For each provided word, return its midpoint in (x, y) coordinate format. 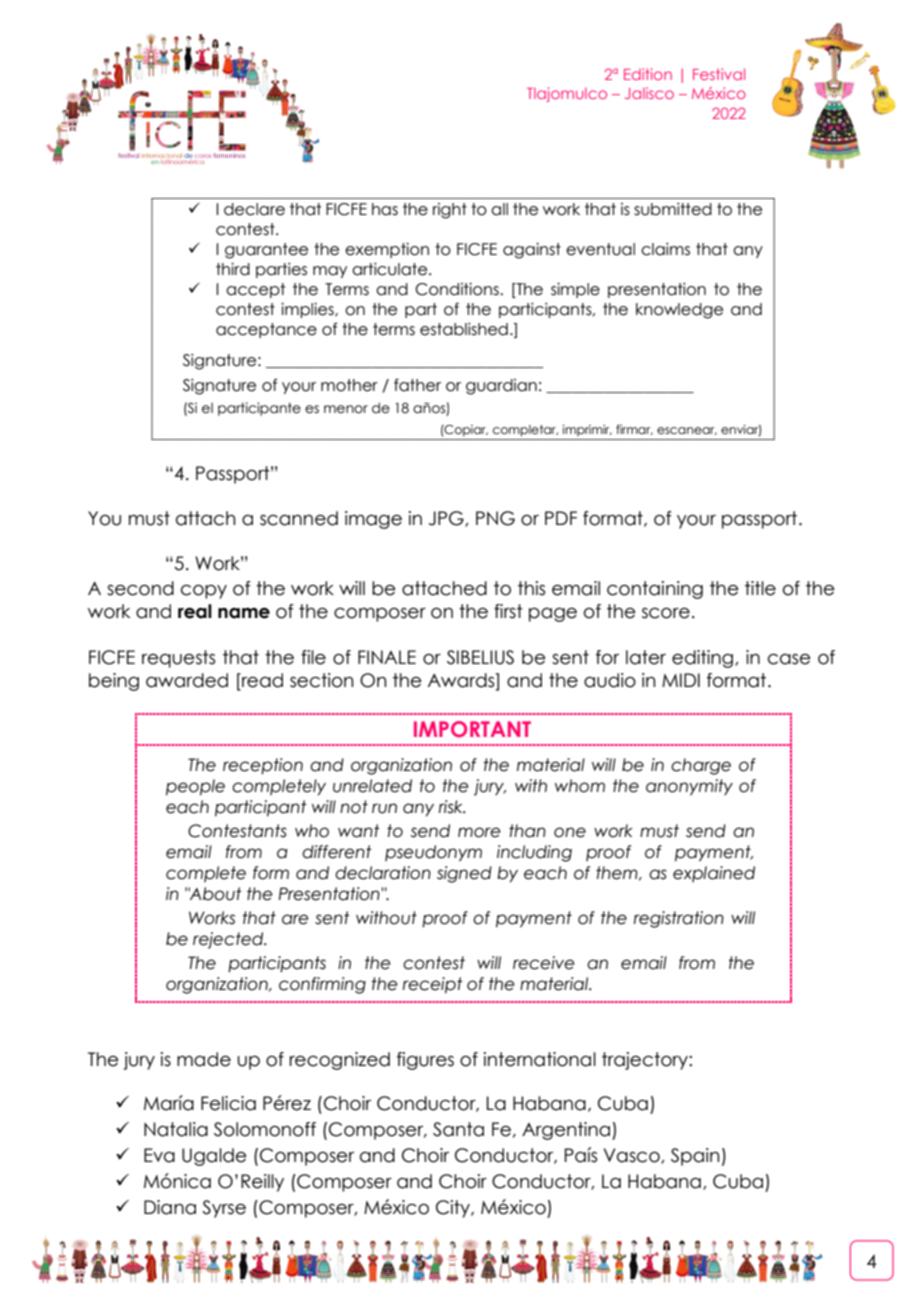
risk (452, 807)
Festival (719, 74)
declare (254, 209)
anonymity (689, 787)
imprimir (587, 430)
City (454, 1209)
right (450, 211)
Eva (159, 1155)
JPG (447, 519)
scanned (299, 518)
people (195, 787)
